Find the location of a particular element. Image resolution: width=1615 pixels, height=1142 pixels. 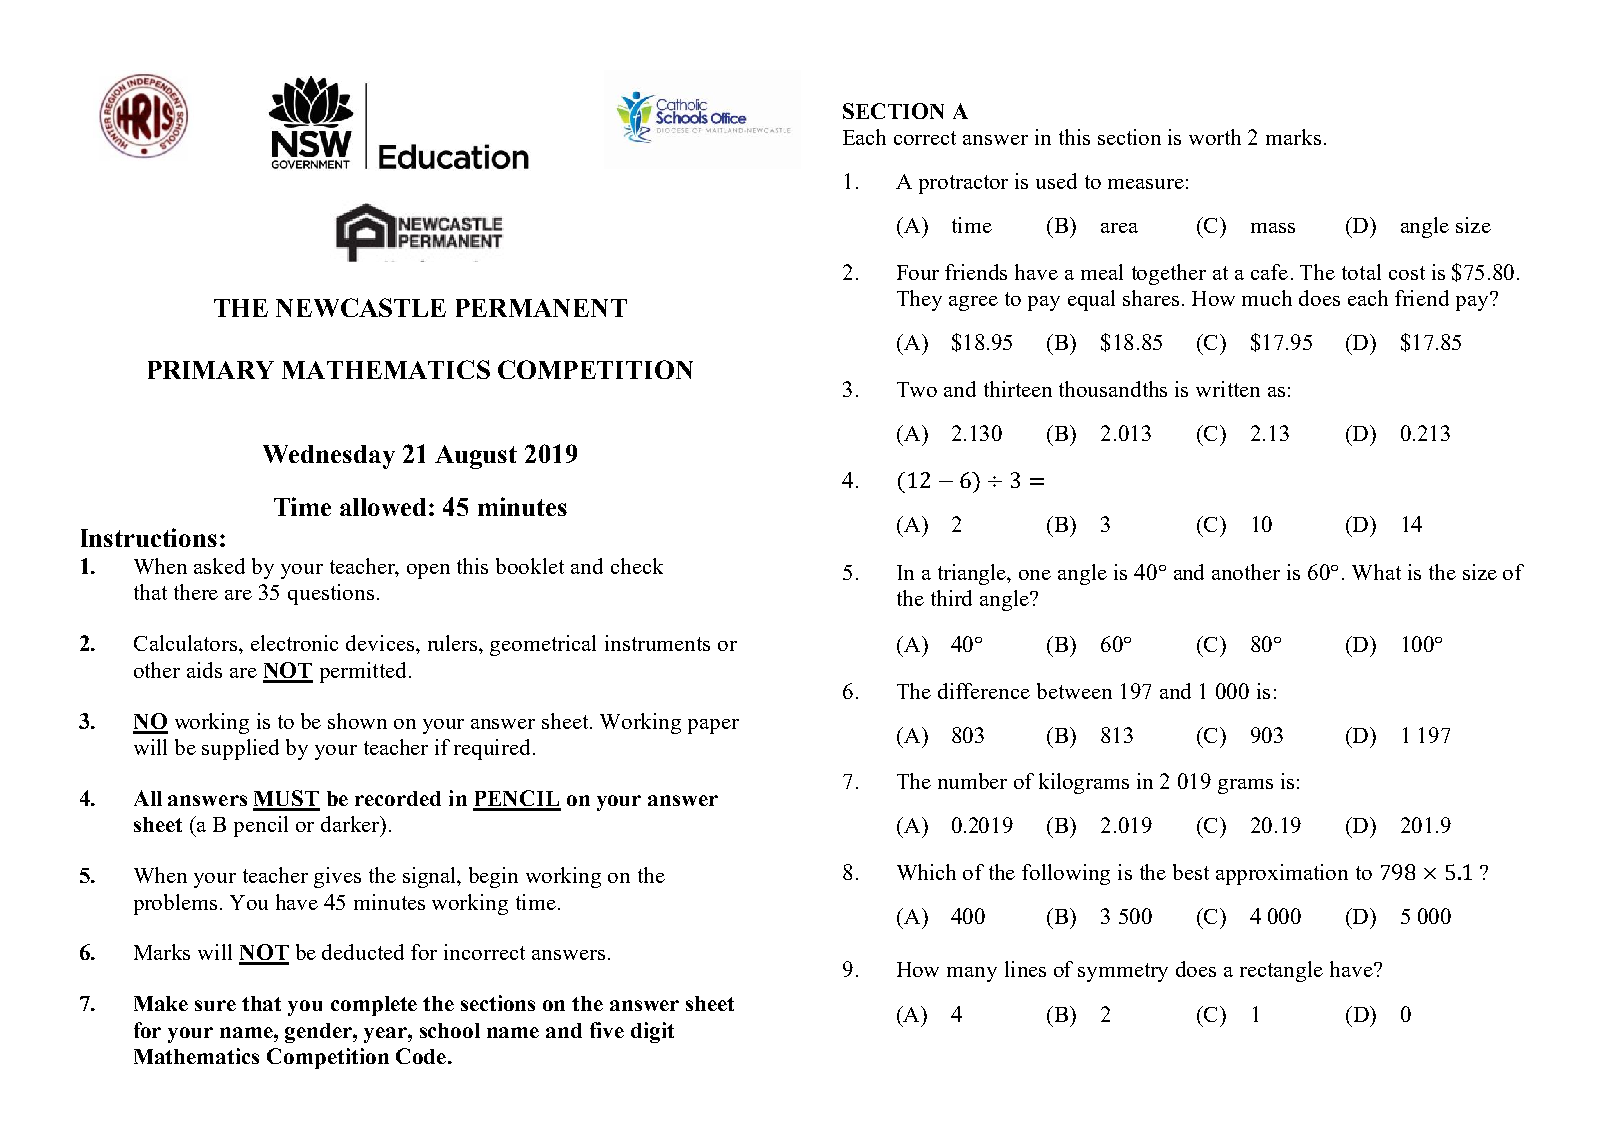

NEWCASTLE is located at coordinates (361, 307).
